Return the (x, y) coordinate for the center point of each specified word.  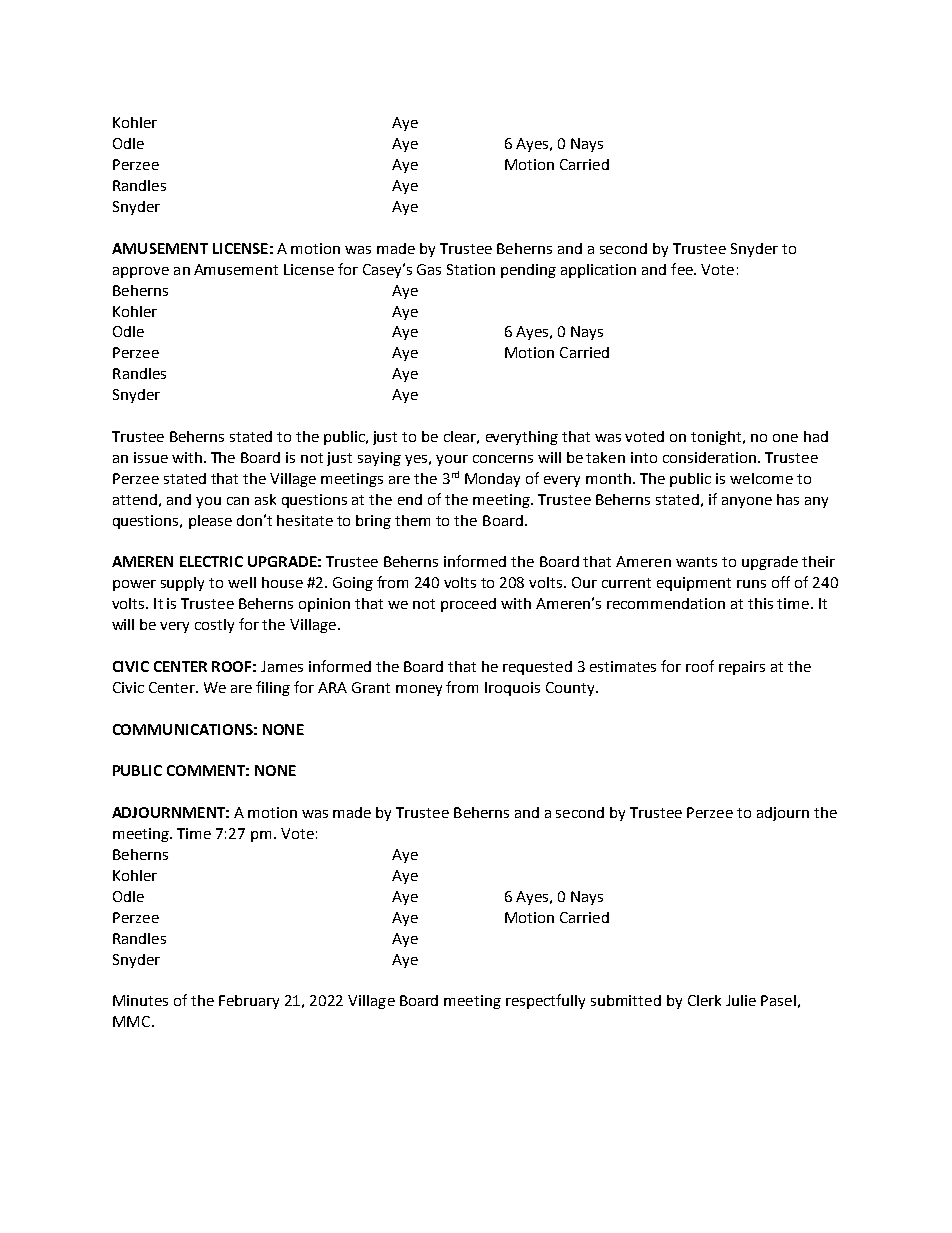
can (238, 501)
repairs (742, 668)
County (571, 689)
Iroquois (512, 689)
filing (273, 688)
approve (141, 272)
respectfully (545, 1001)
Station (471, 269)
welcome (761, 478)
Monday (492, 480)
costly (214, 626)
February (249, 1002)
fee (683, 269)
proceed (468, 605)
